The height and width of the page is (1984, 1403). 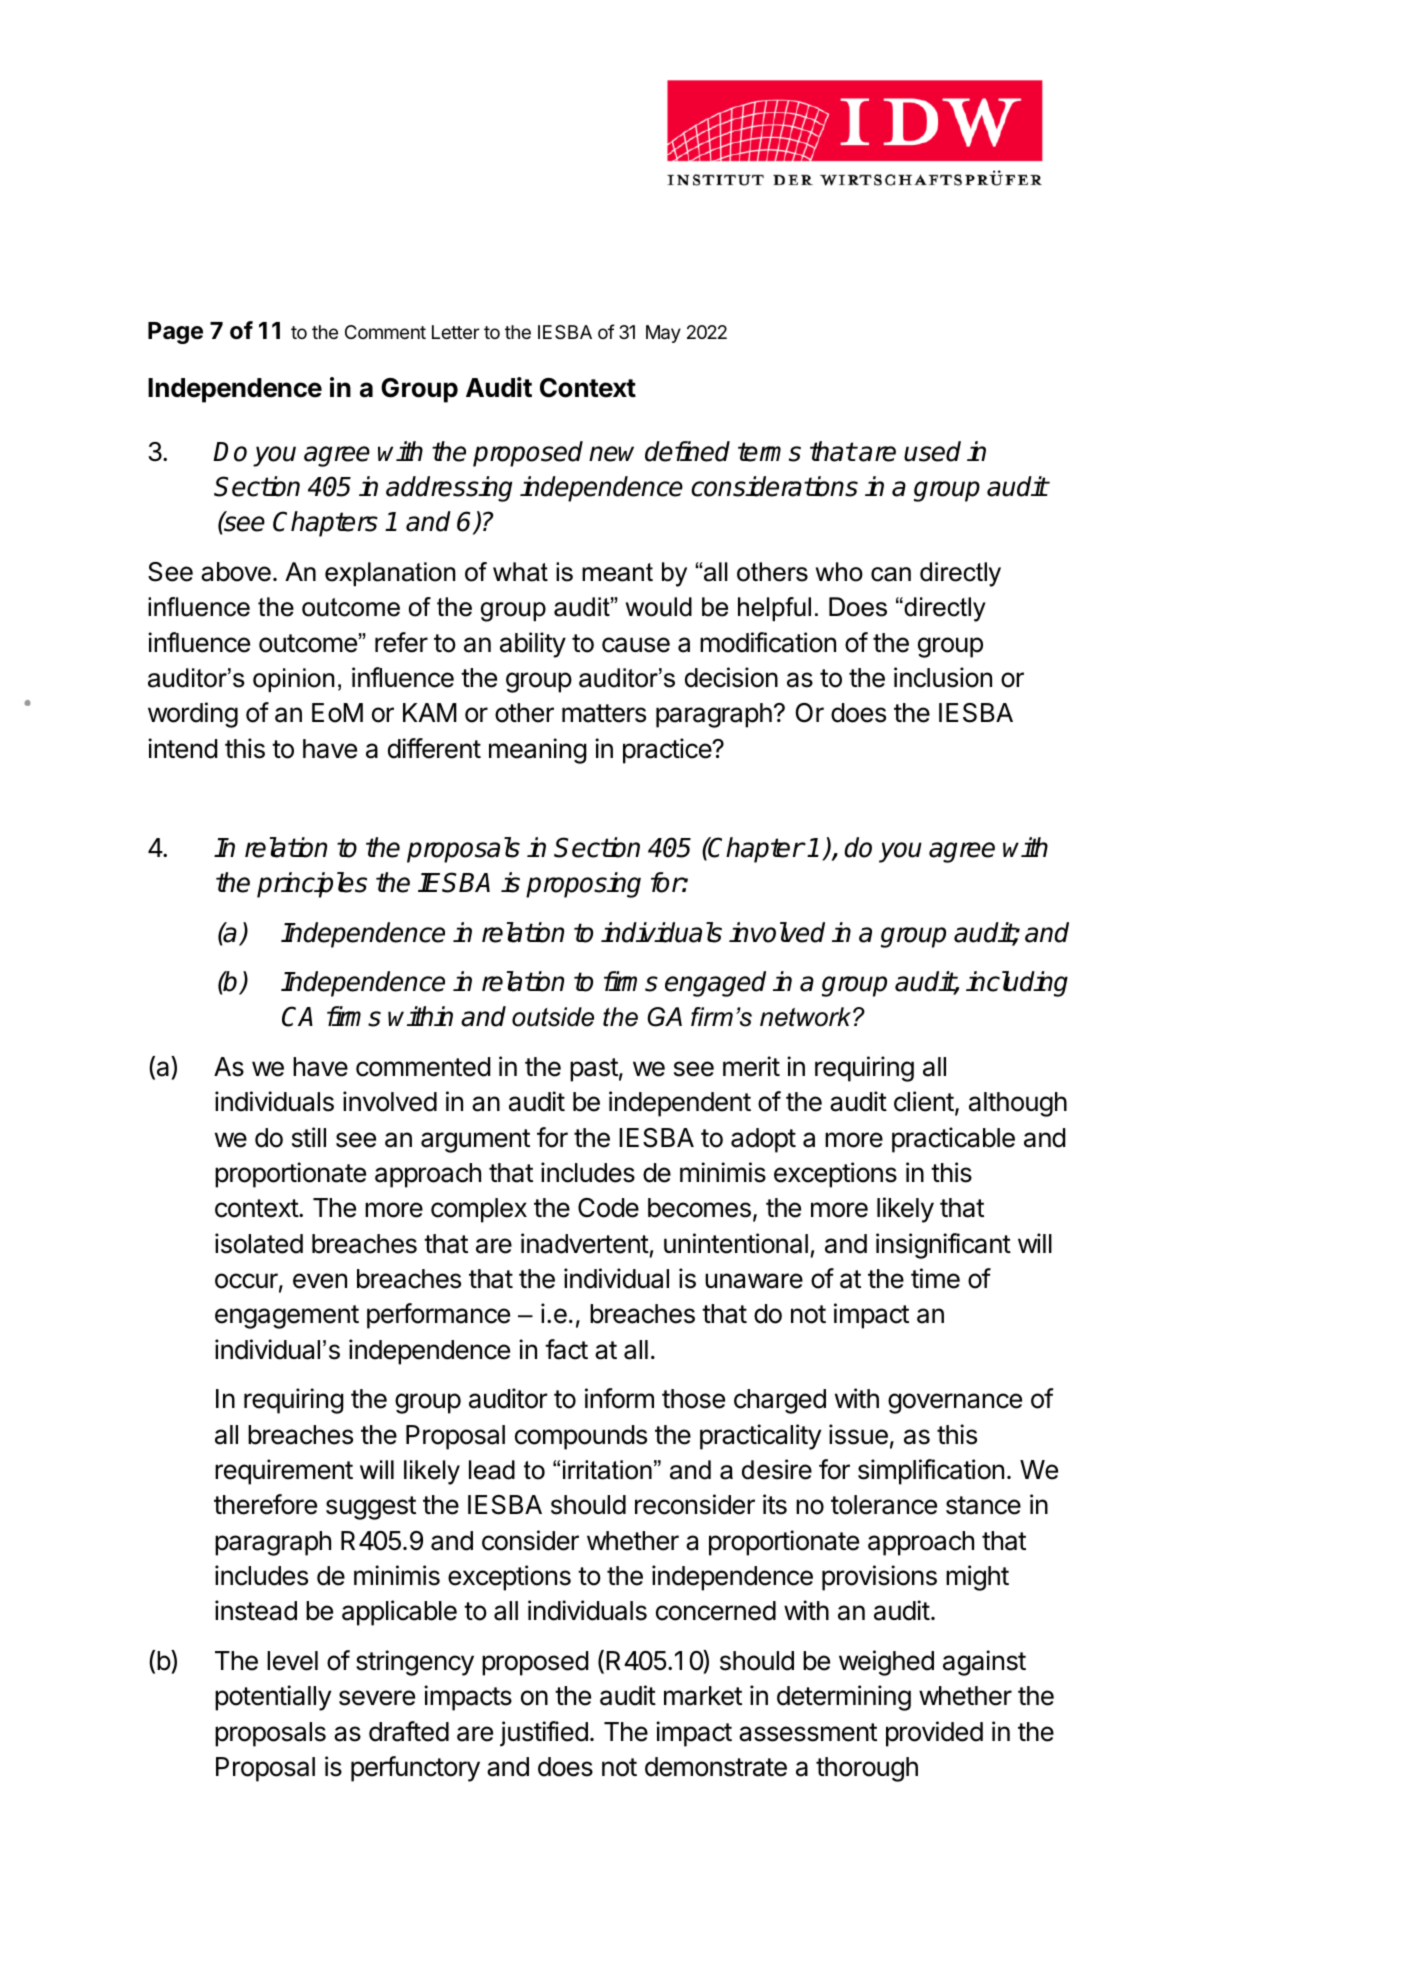 What do you see at coordinates (309, 1137) in the page?
I see `still` at bounding box center [309, 1137].
